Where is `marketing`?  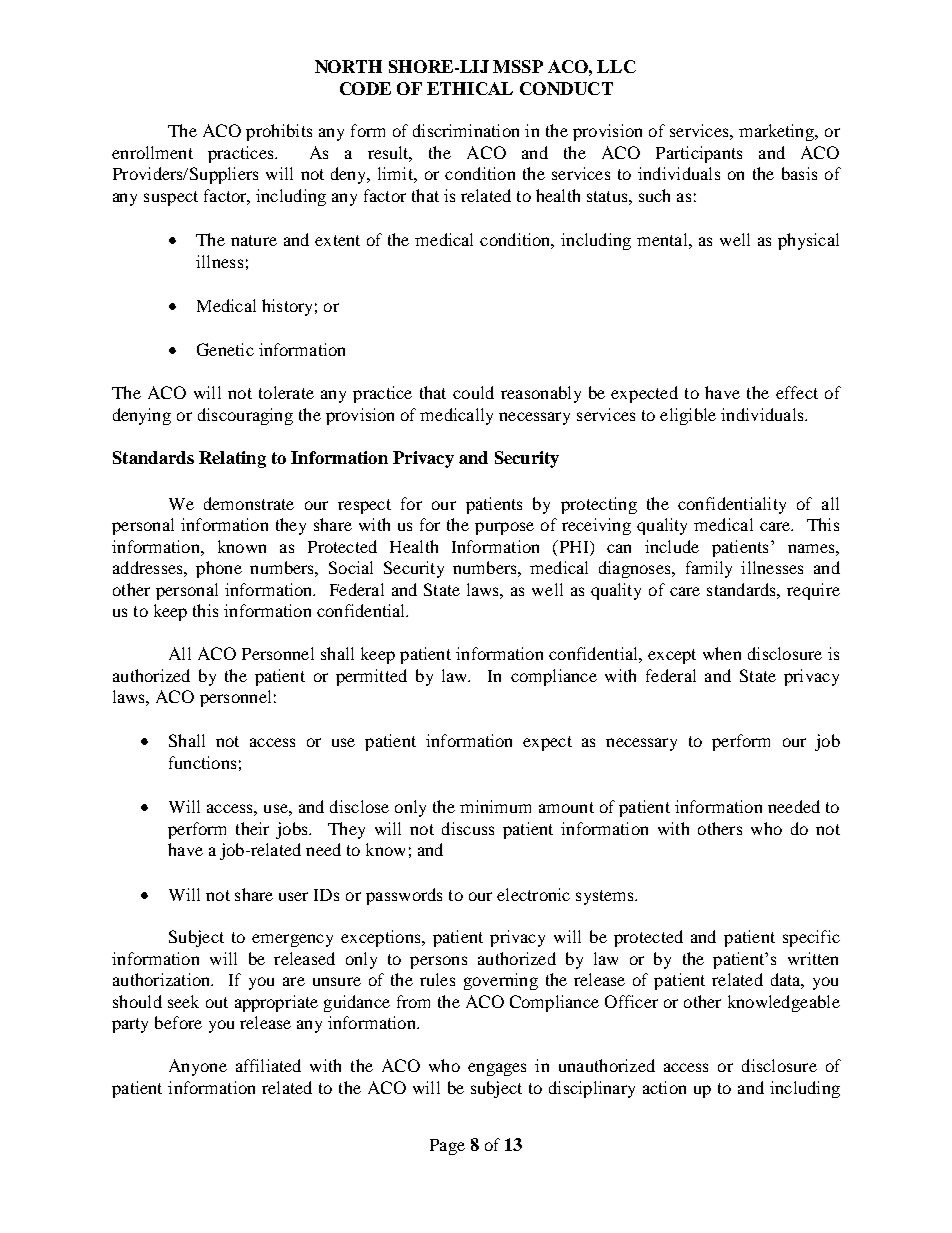
marketing is located at coordinates (778, 132).
